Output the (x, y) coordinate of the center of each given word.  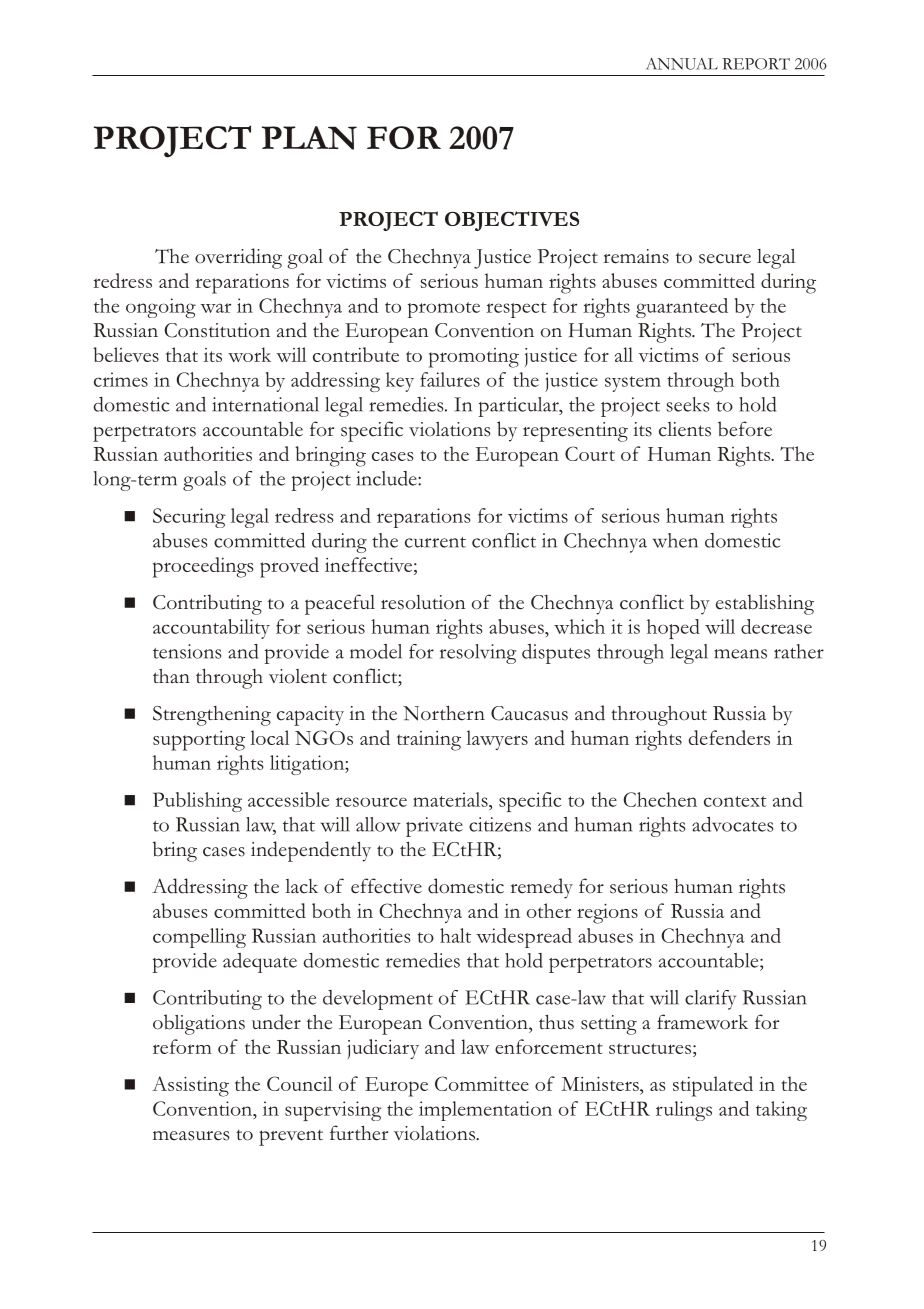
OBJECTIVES (512, 221)
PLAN (309, 138)
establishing (765, 604)
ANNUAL (682, 64)
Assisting (190, 1086)
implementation (485, 1111)
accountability (211, 629)
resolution (423, 602)
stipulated (713, 1086)
